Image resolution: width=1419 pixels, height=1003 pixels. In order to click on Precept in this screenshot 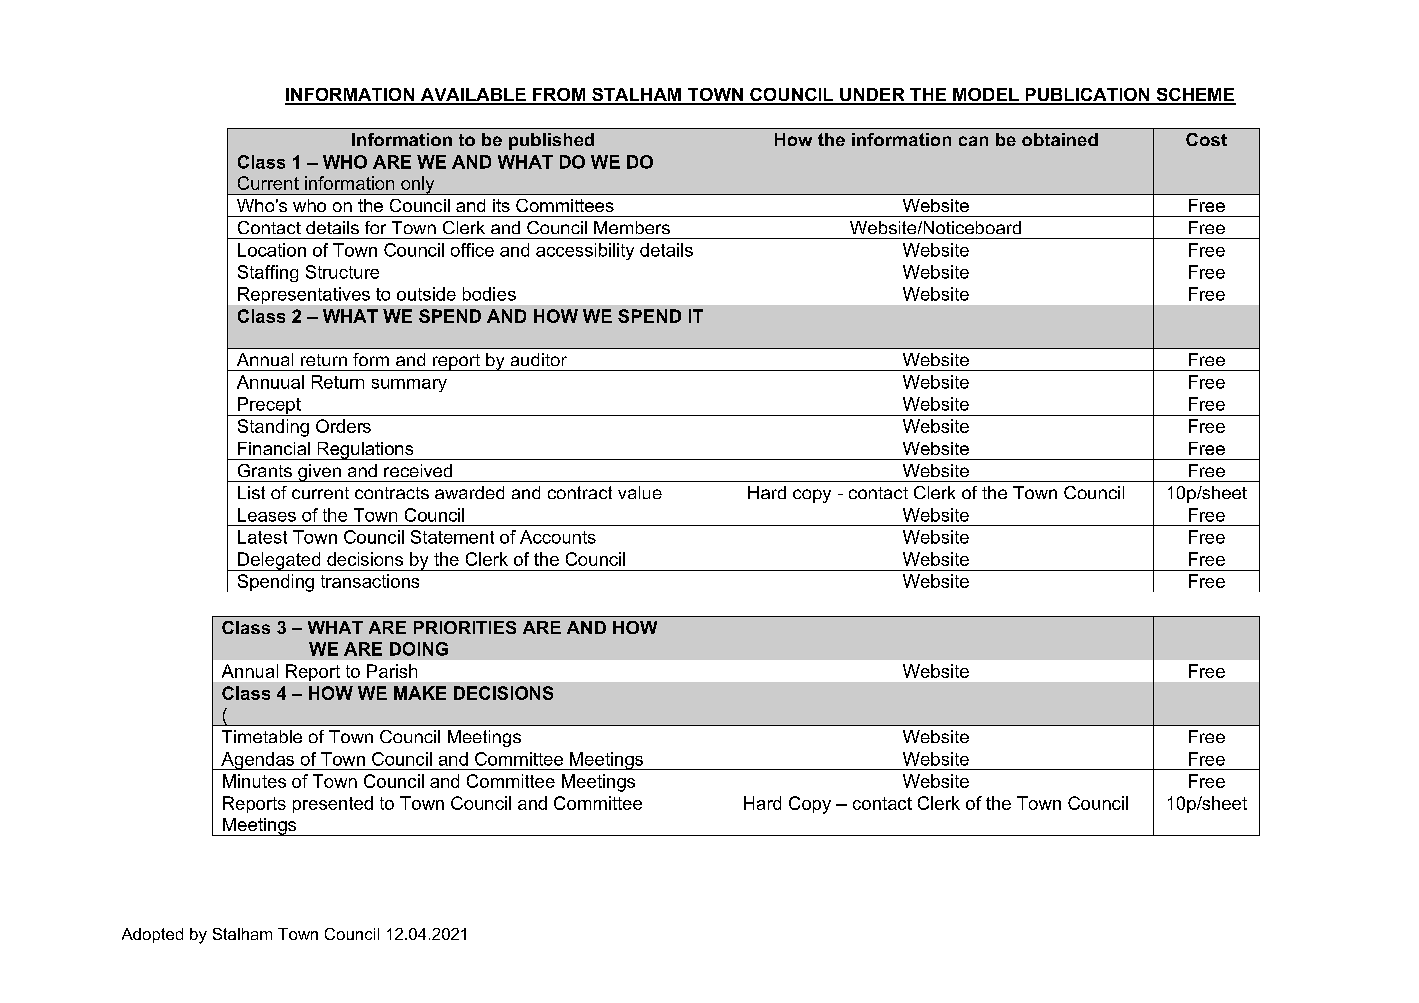, I will do `click(269, 406)`.
